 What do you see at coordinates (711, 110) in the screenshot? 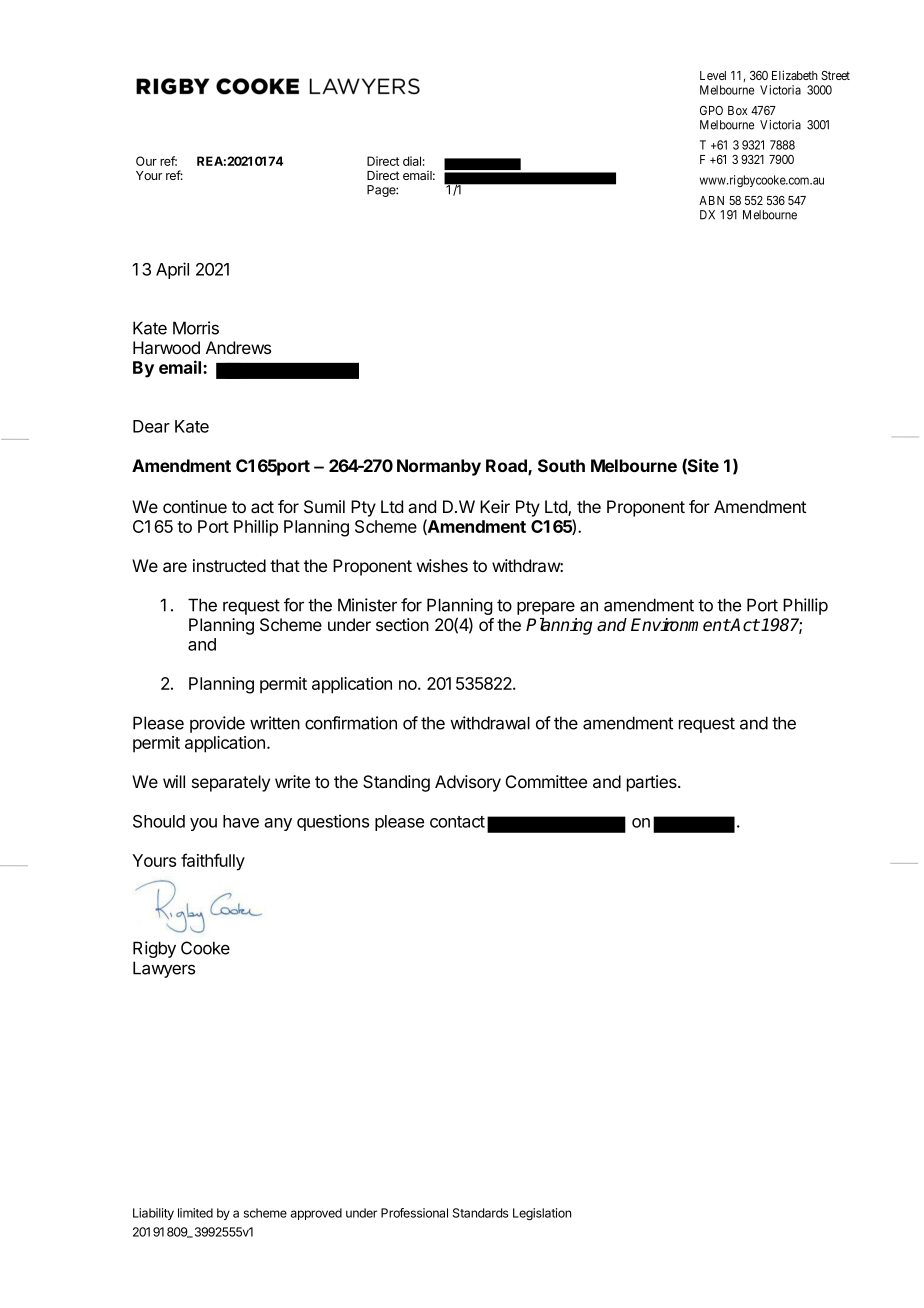
I see `GPO` at bounding box center [711, 110].
